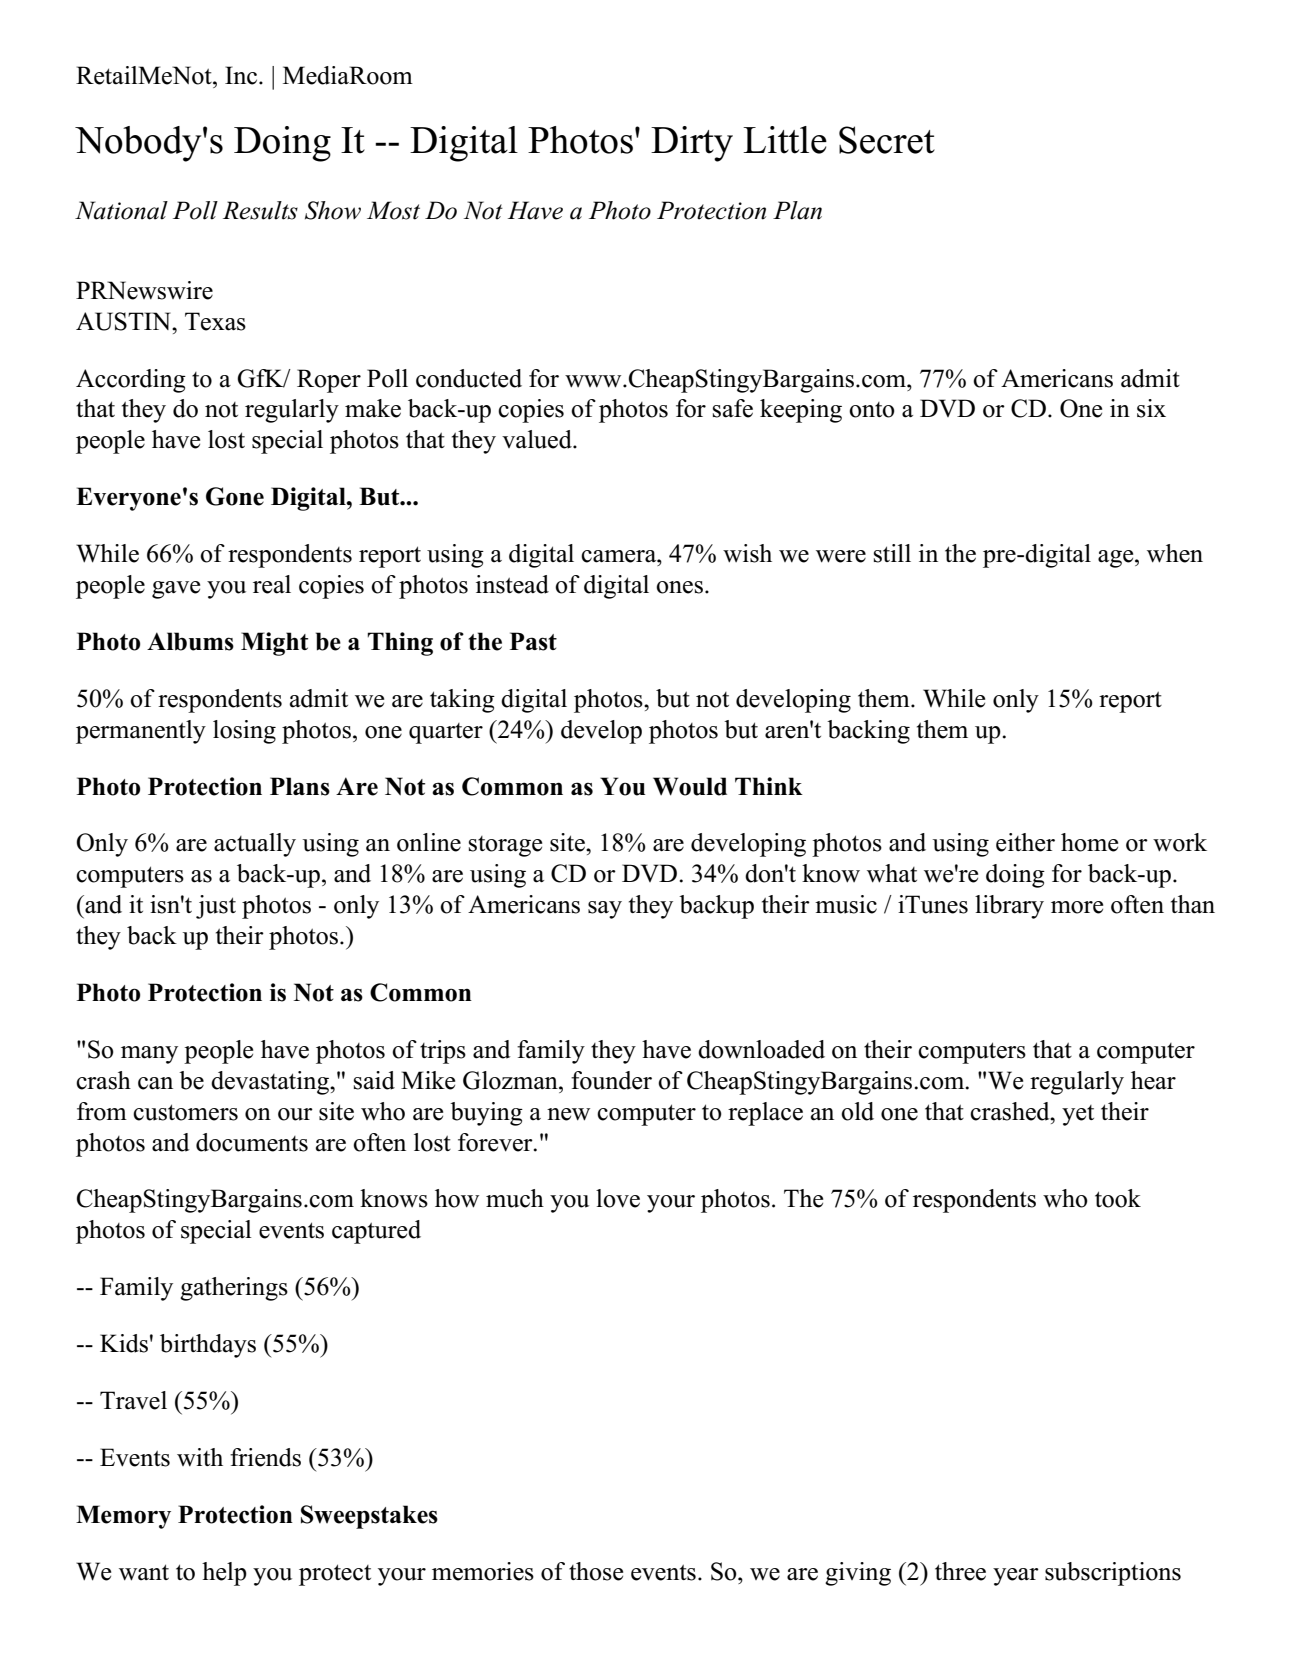 This page has width=1294, height=1675. Describe the element at coordinates (887, 140) in the page. I see `Secret` at that location.
